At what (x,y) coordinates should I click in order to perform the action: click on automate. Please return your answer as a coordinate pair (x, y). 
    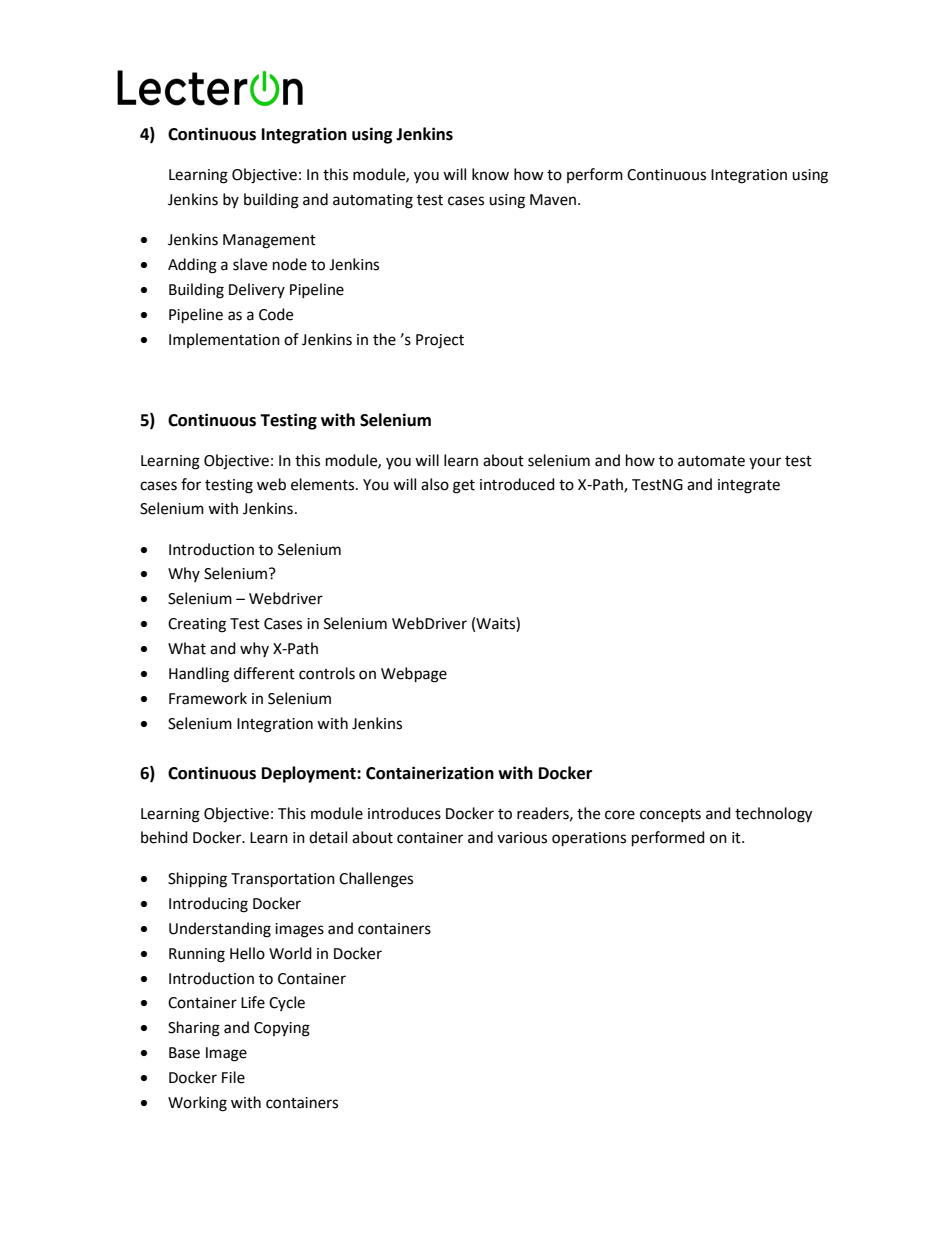
    Looking at the image, I should click on (711, 461).
